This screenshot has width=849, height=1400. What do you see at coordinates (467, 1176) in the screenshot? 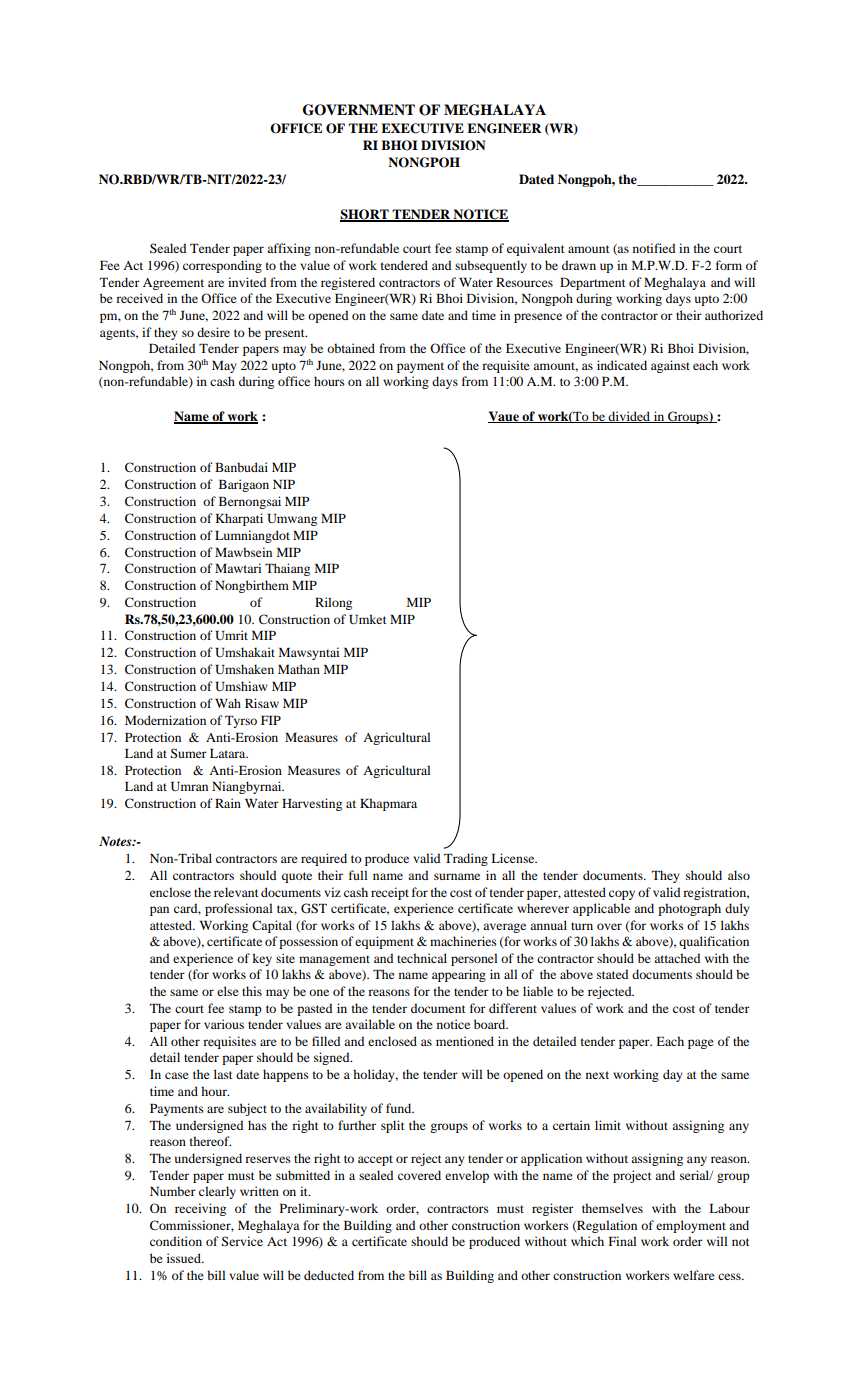
I see `envelop` at bounding box center [467, 1176].
